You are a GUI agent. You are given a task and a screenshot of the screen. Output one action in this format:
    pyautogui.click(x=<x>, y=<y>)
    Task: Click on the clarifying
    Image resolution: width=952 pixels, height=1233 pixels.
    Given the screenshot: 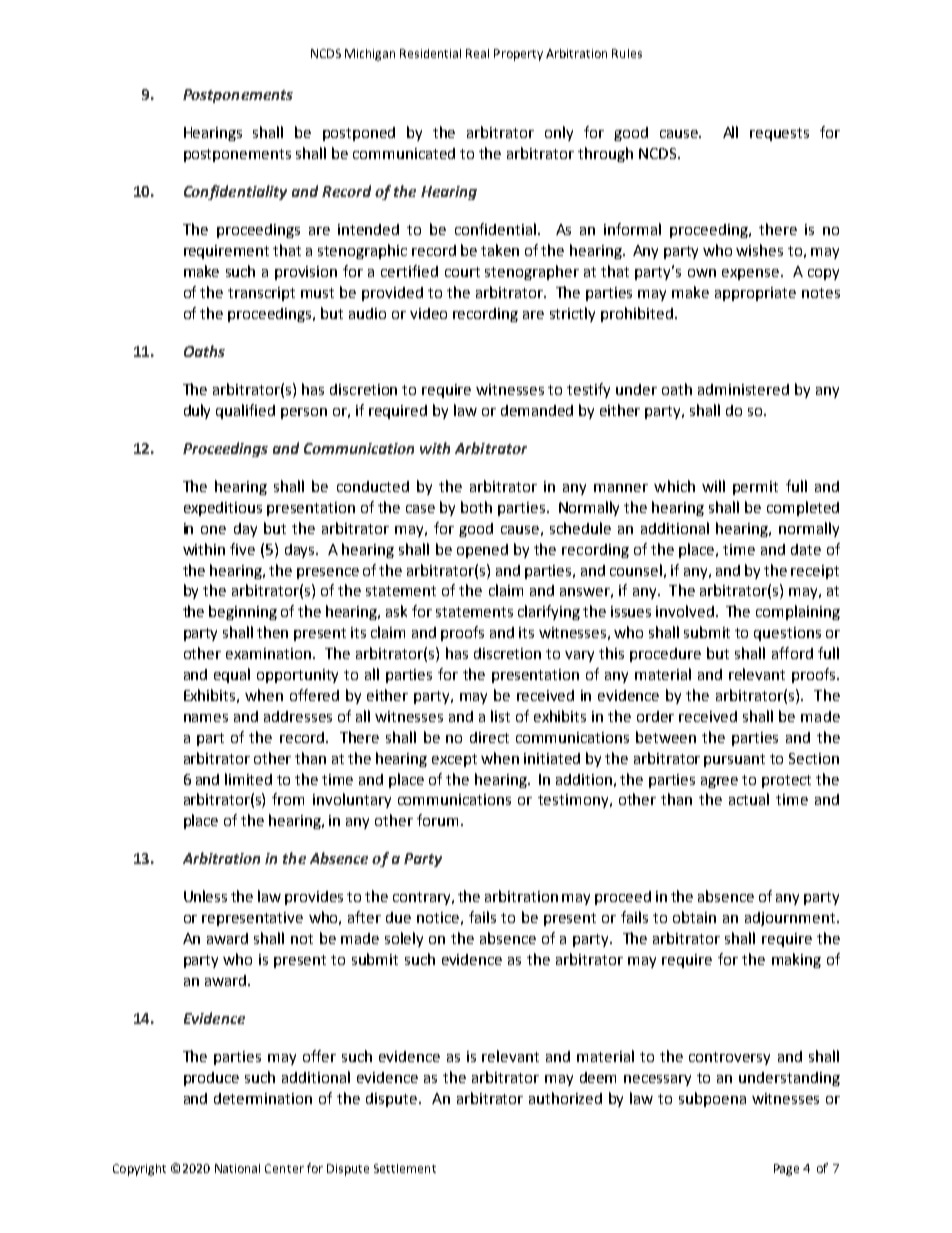 What is the action you would take?
    pyautogui.click(x=549, y=612)
